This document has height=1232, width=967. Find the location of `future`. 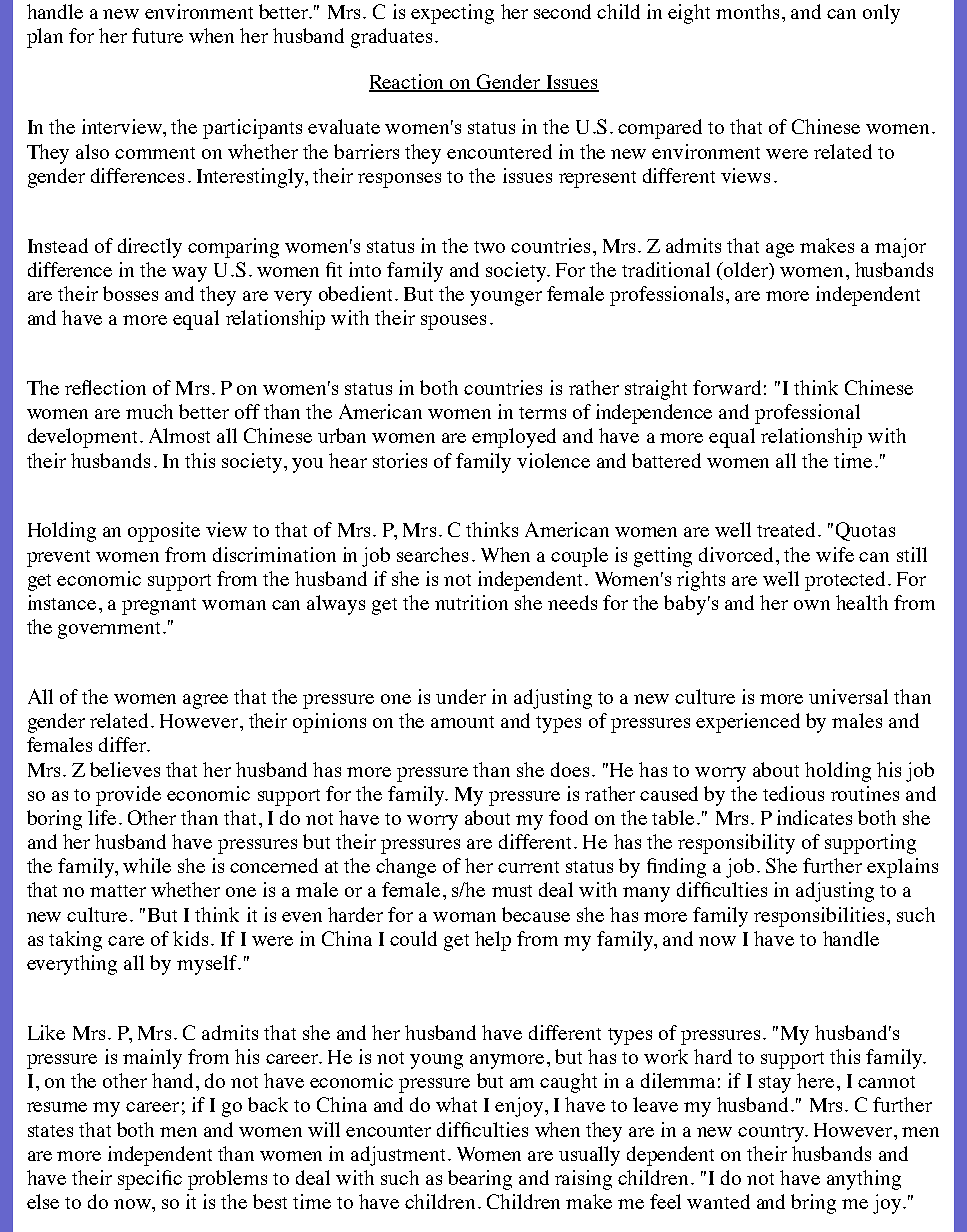

future is located at coordinates (157, 35).
